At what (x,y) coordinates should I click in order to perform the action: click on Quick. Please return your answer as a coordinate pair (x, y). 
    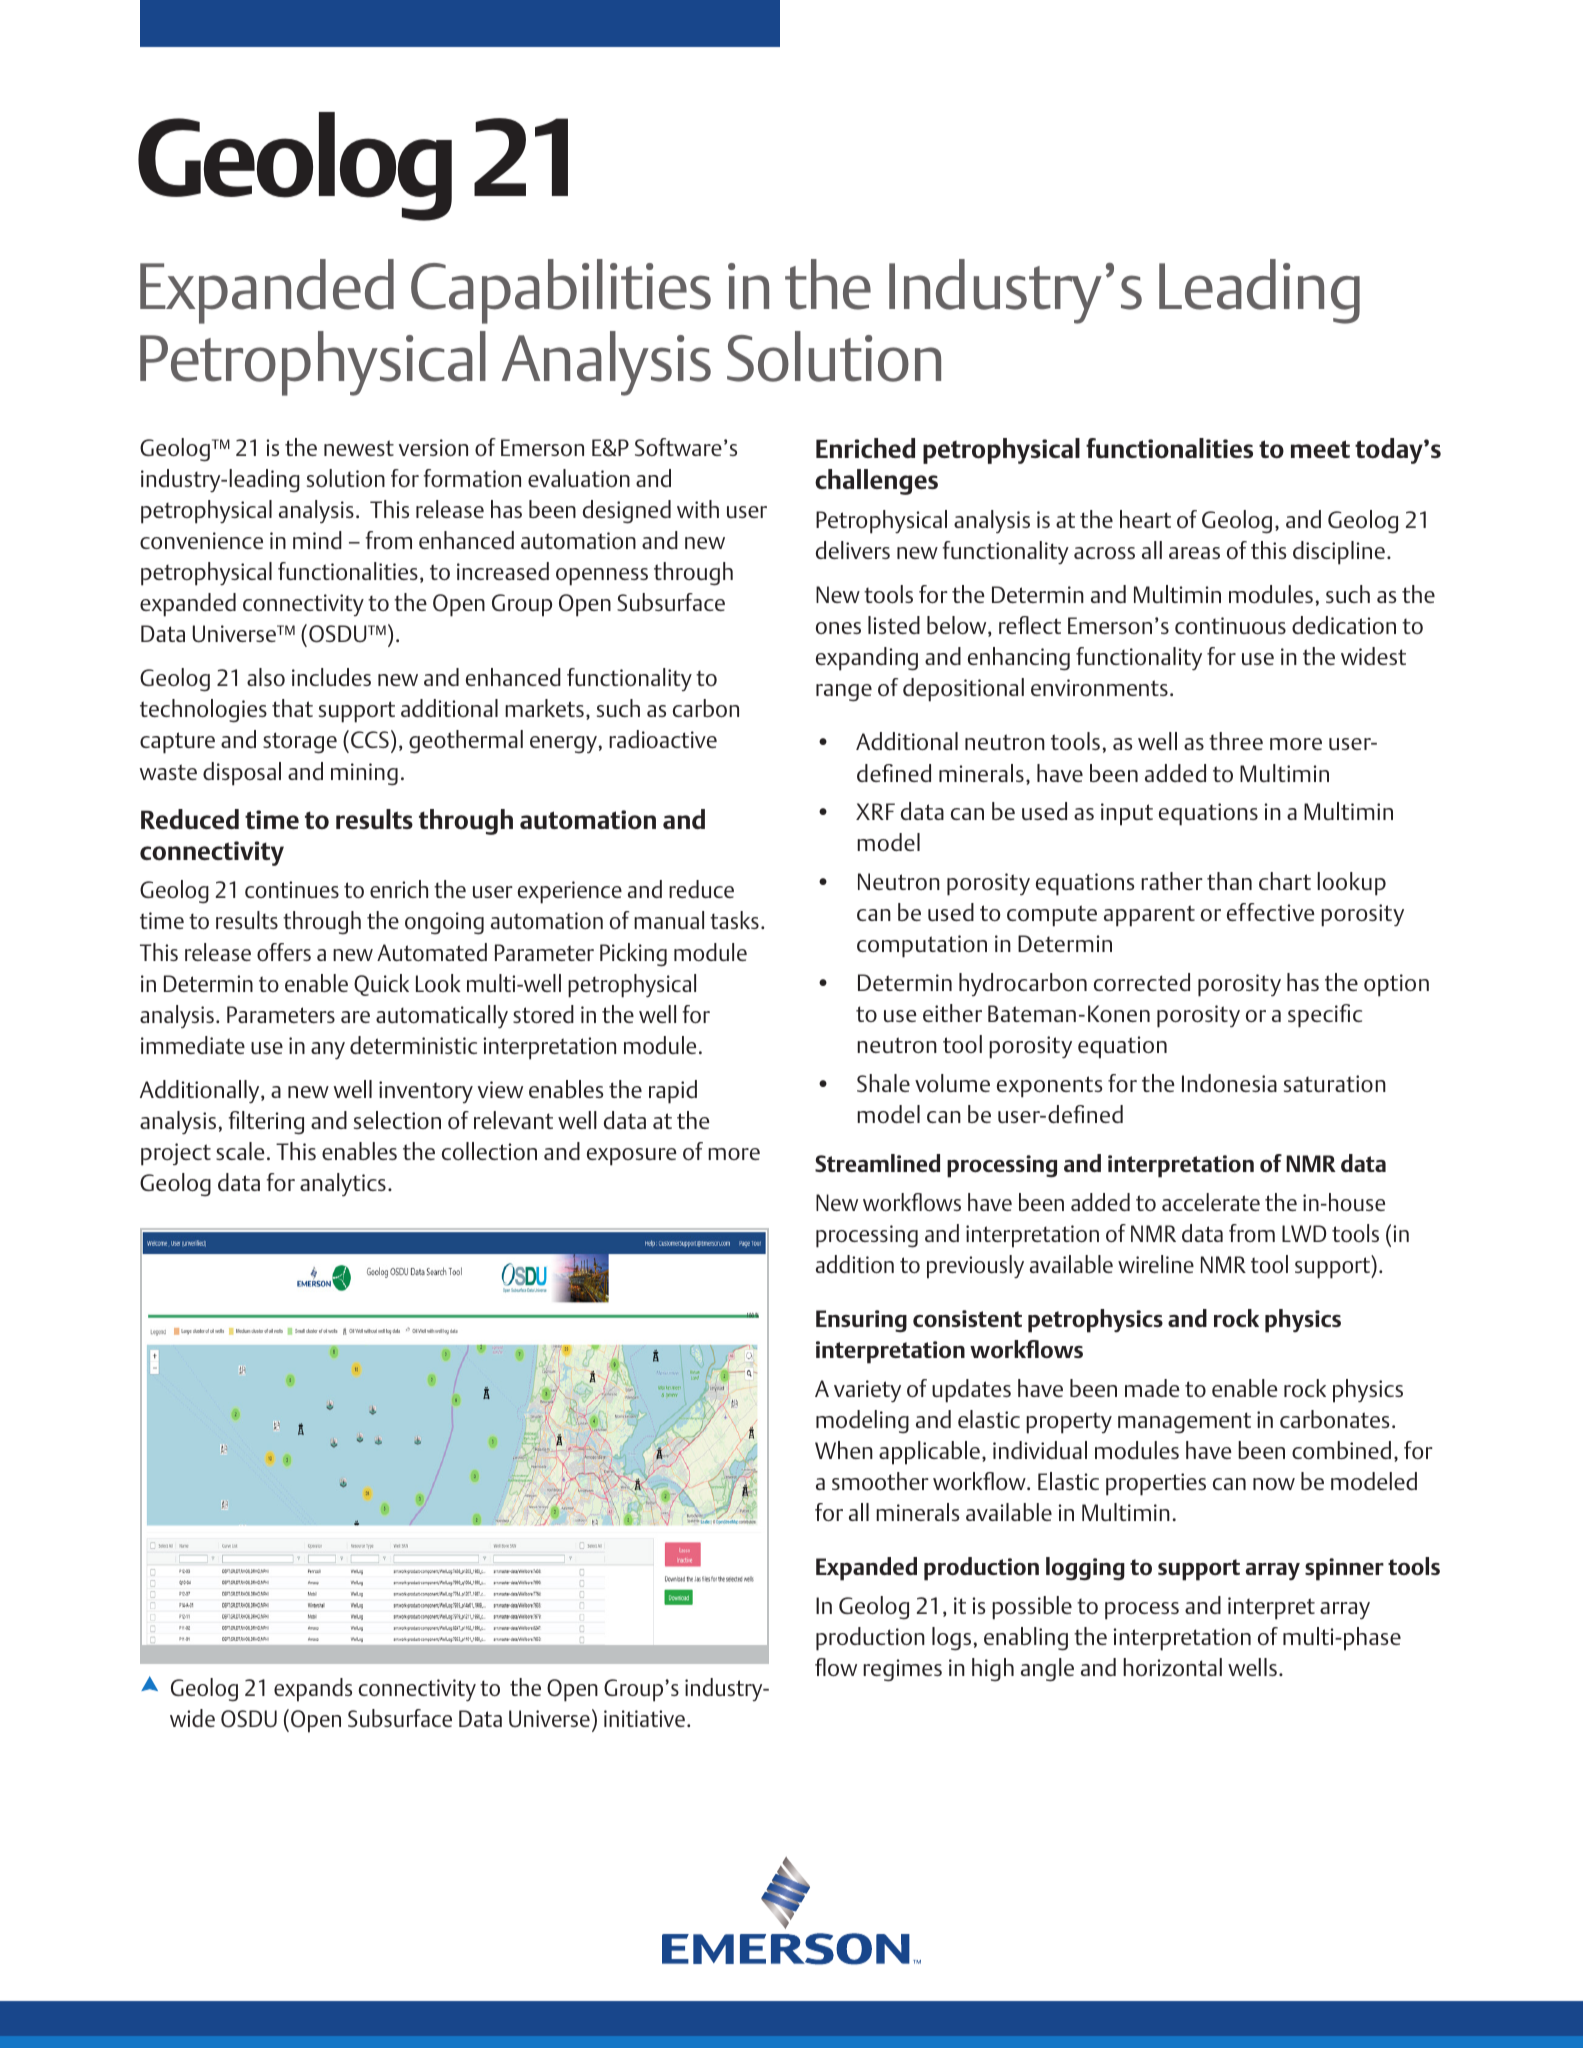
    Looking at the image, I should click on (381, 985).
